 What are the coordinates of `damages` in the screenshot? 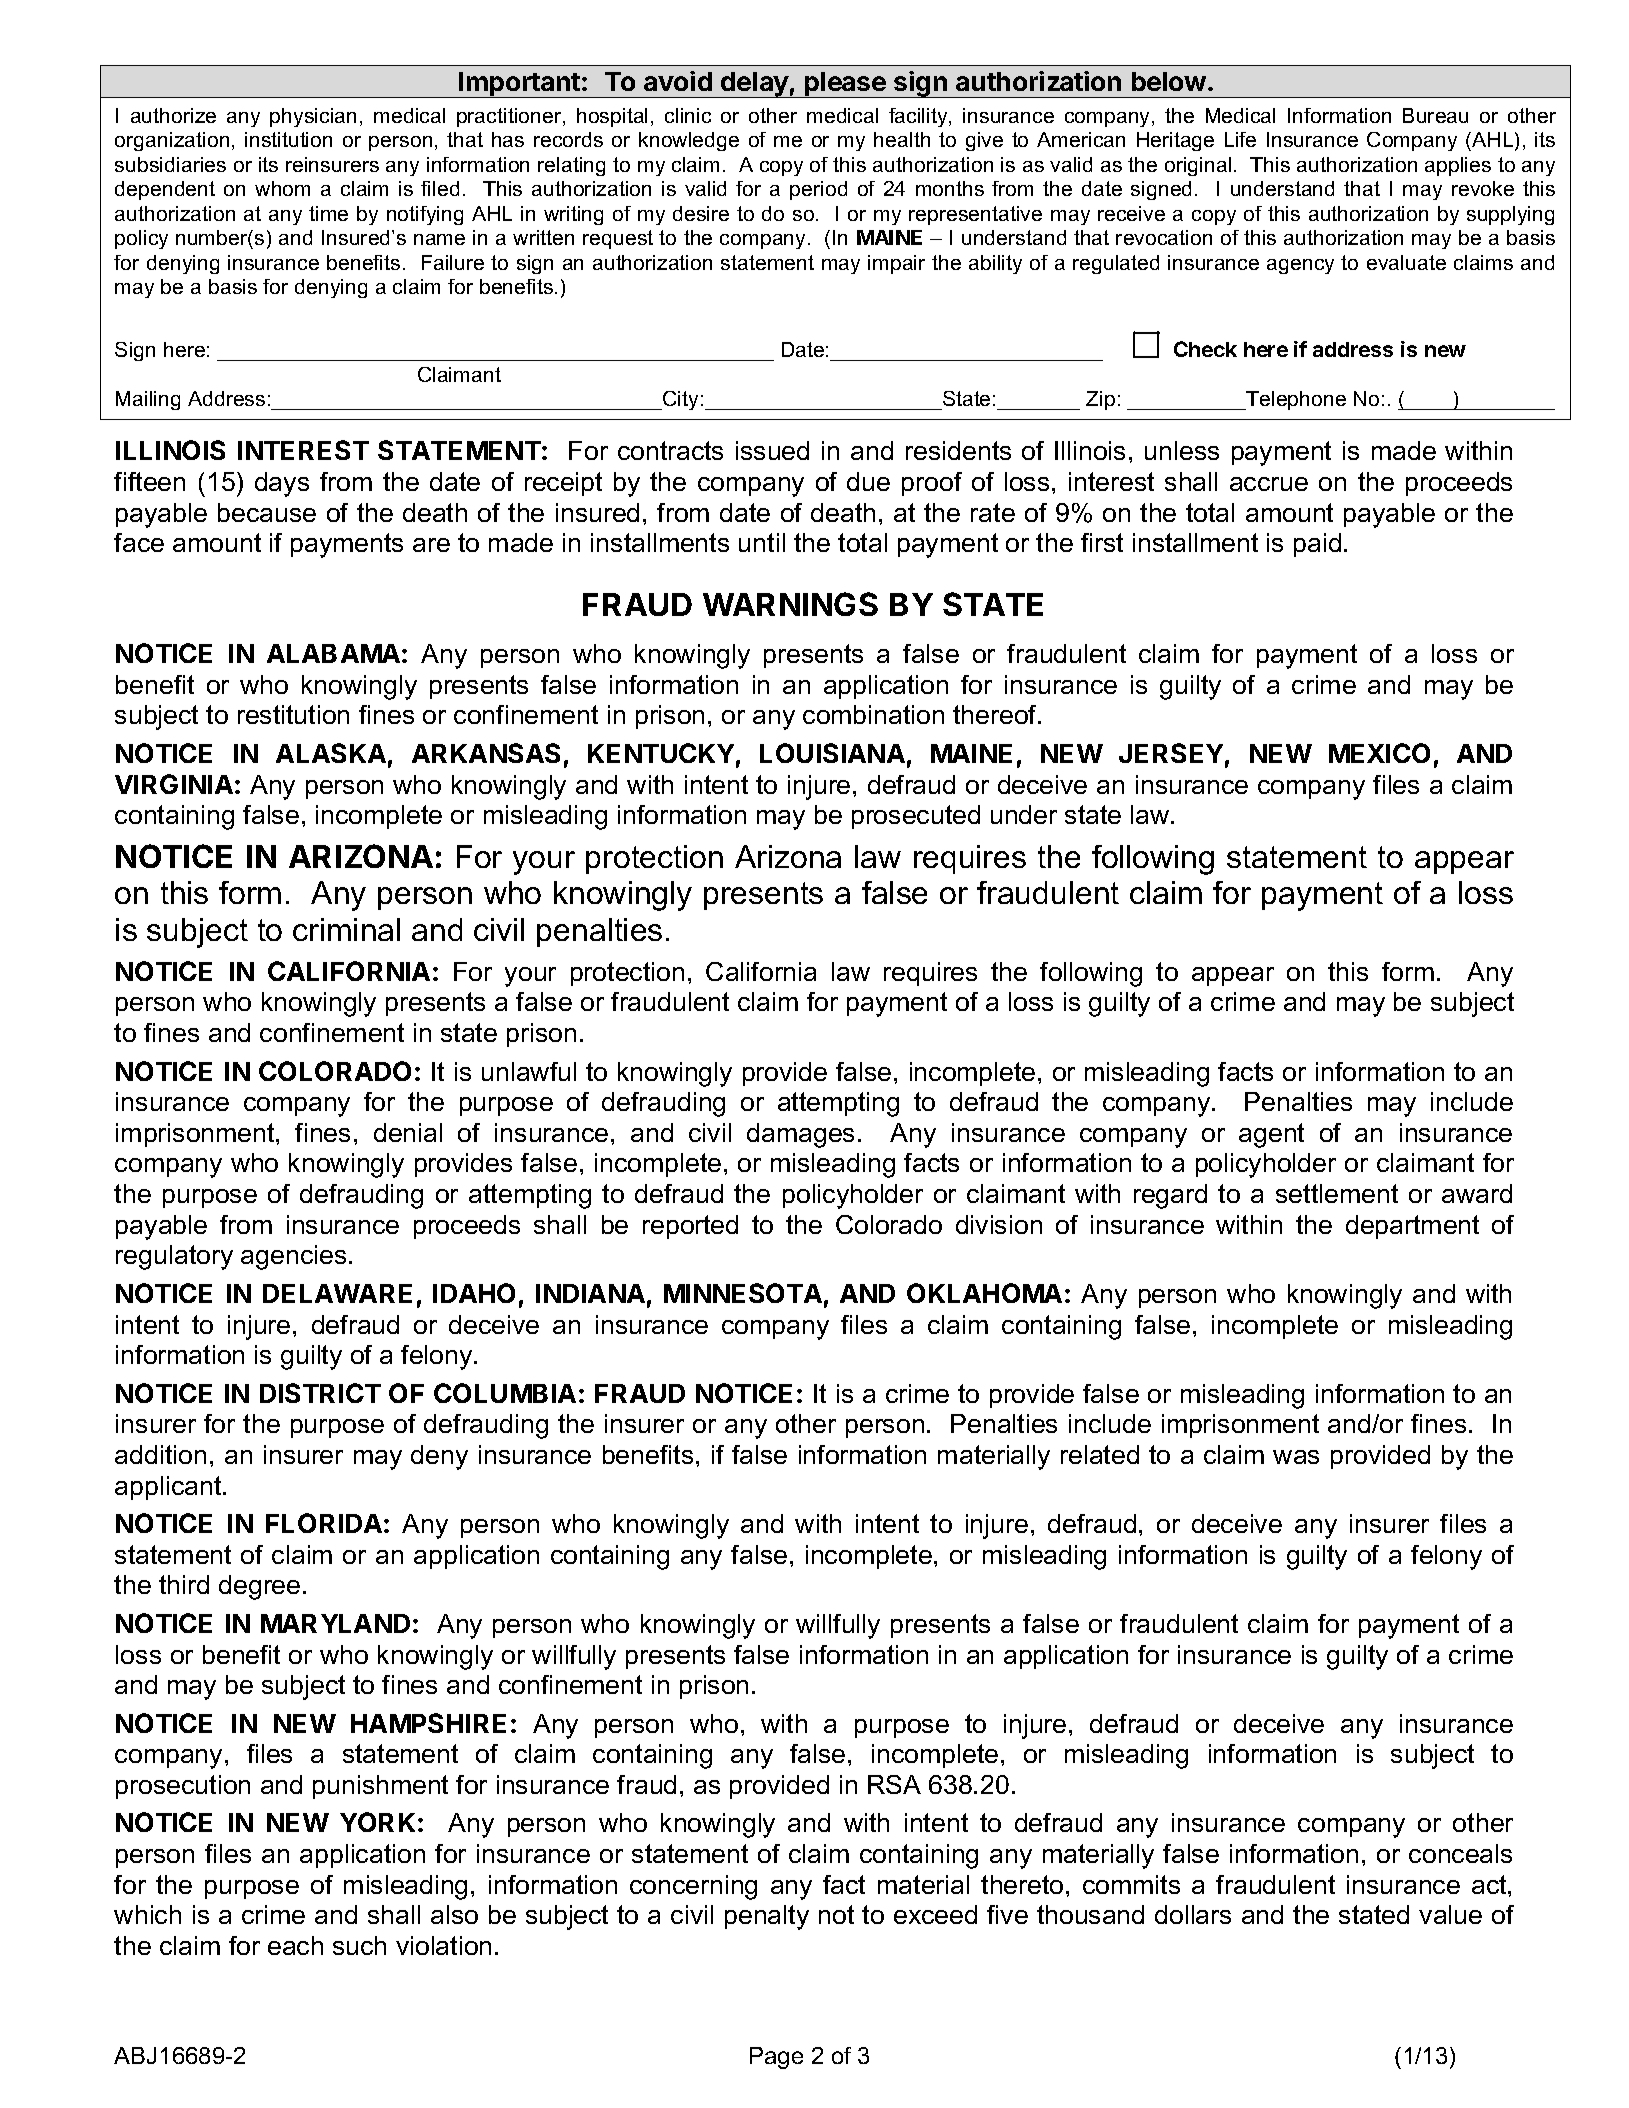 It's located at (800, 1135).
